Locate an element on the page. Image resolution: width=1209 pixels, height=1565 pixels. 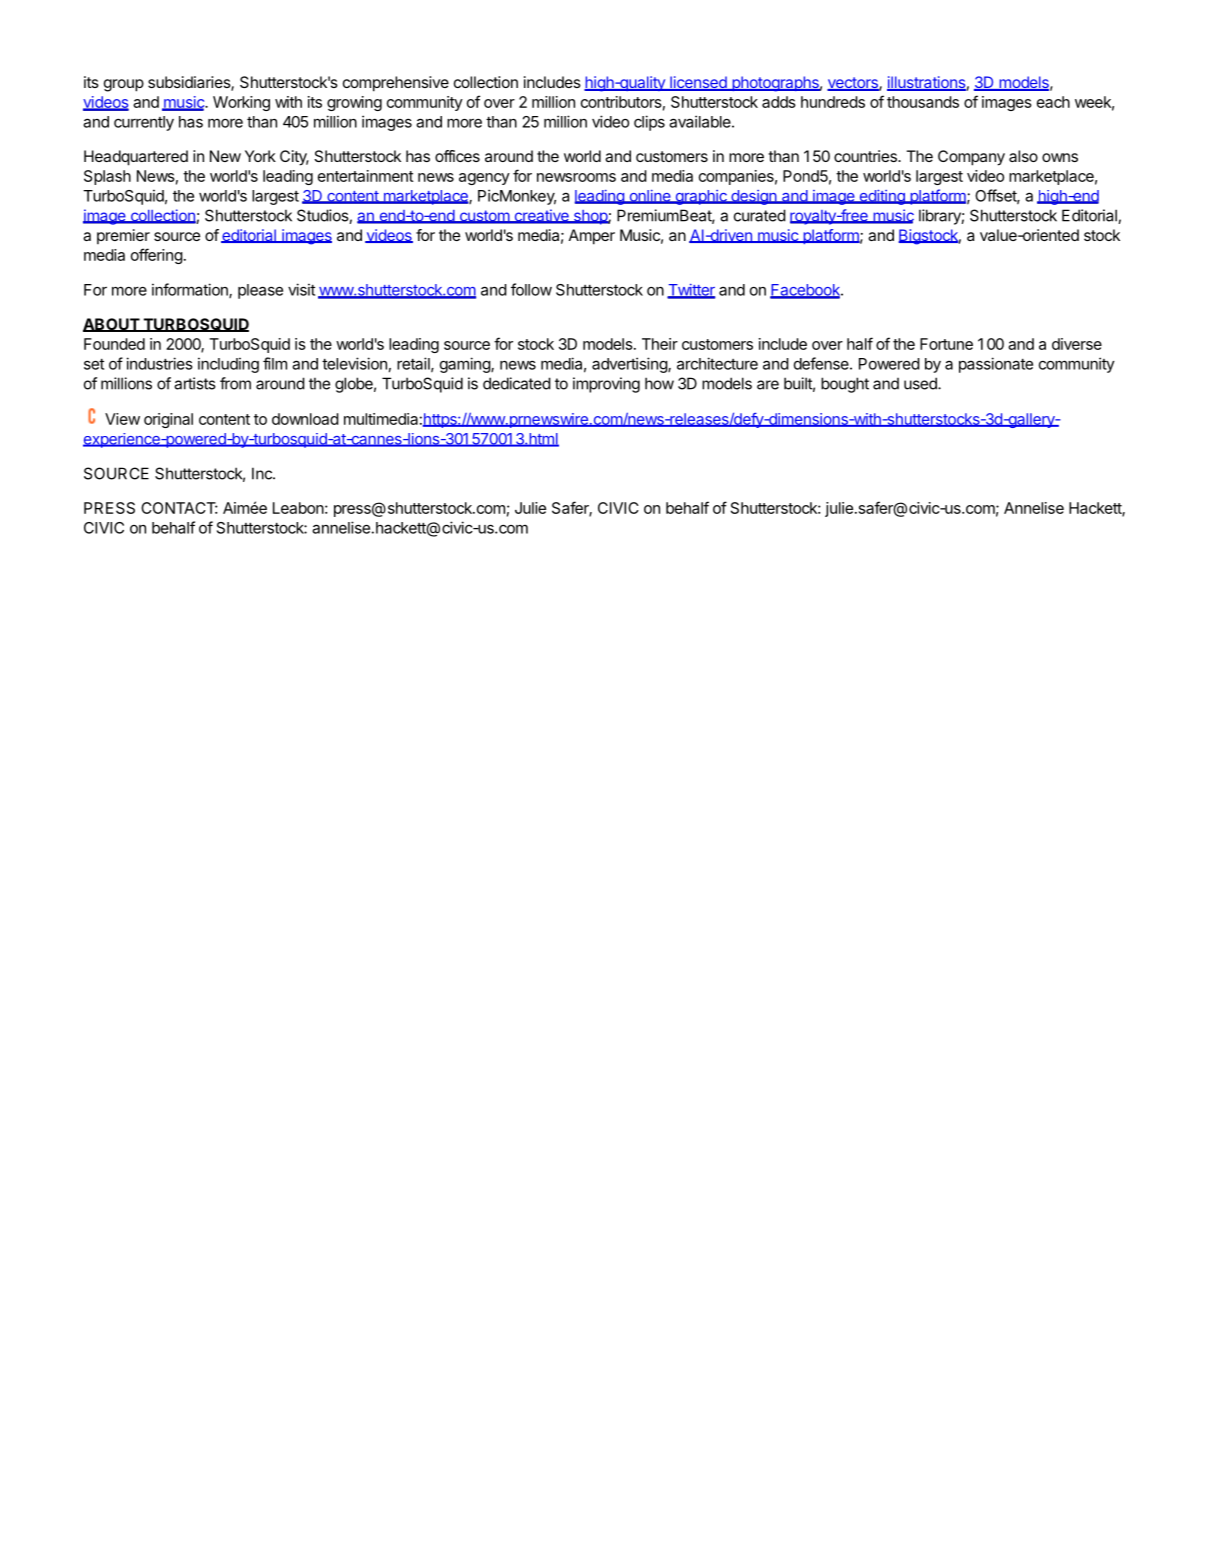
thousands is located at coordinates (923, 102).
